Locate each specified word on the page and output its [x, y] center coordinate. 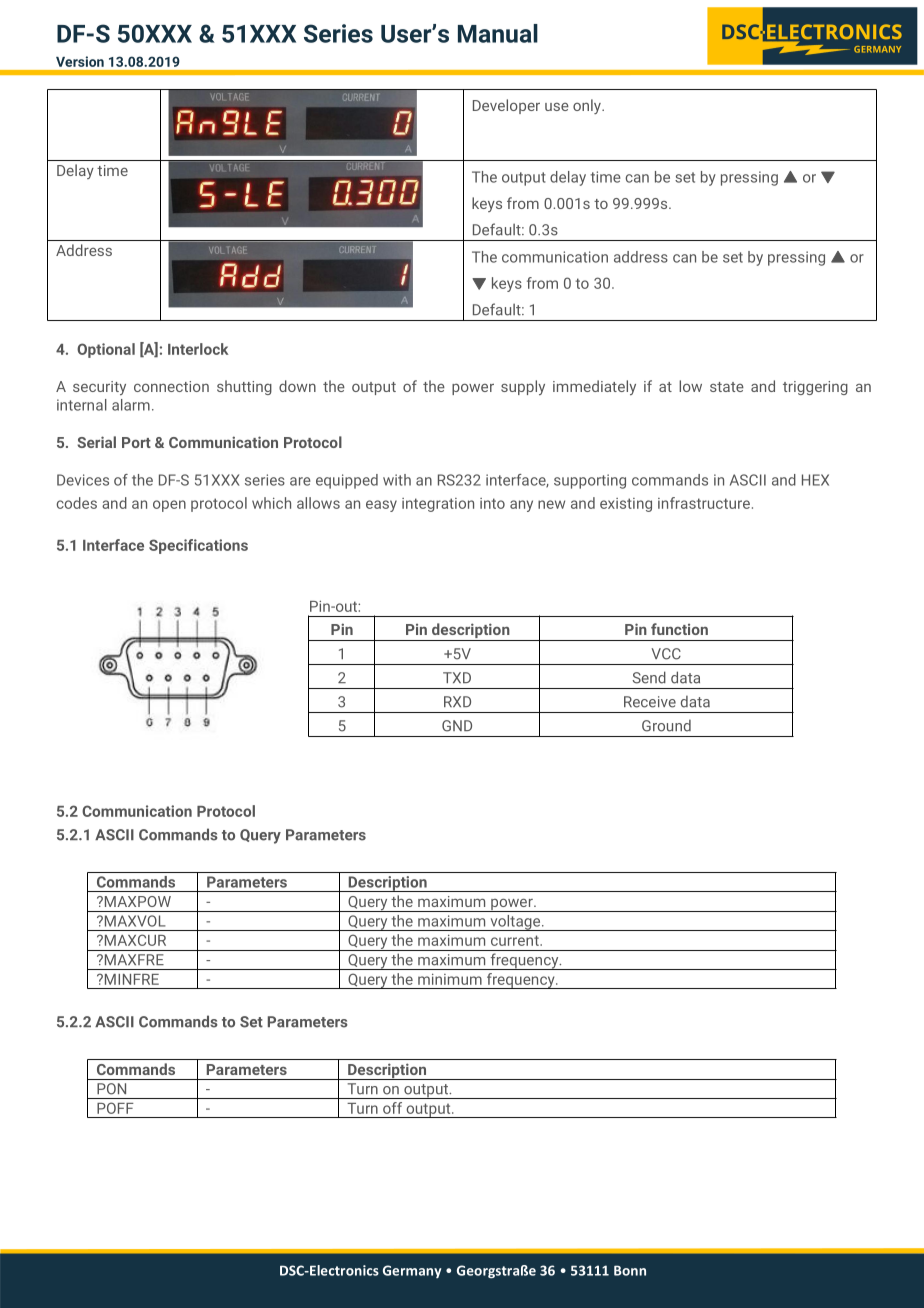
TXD [457, 677]
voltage [515, 923]
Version [80, 61]
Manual [498, 33]
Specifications [198, 546]
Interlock [198, 349]
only [588, 106]
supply [523, 387]
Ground [666, 726]
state [727, 387]
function [679, 629]
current [516, 940]
